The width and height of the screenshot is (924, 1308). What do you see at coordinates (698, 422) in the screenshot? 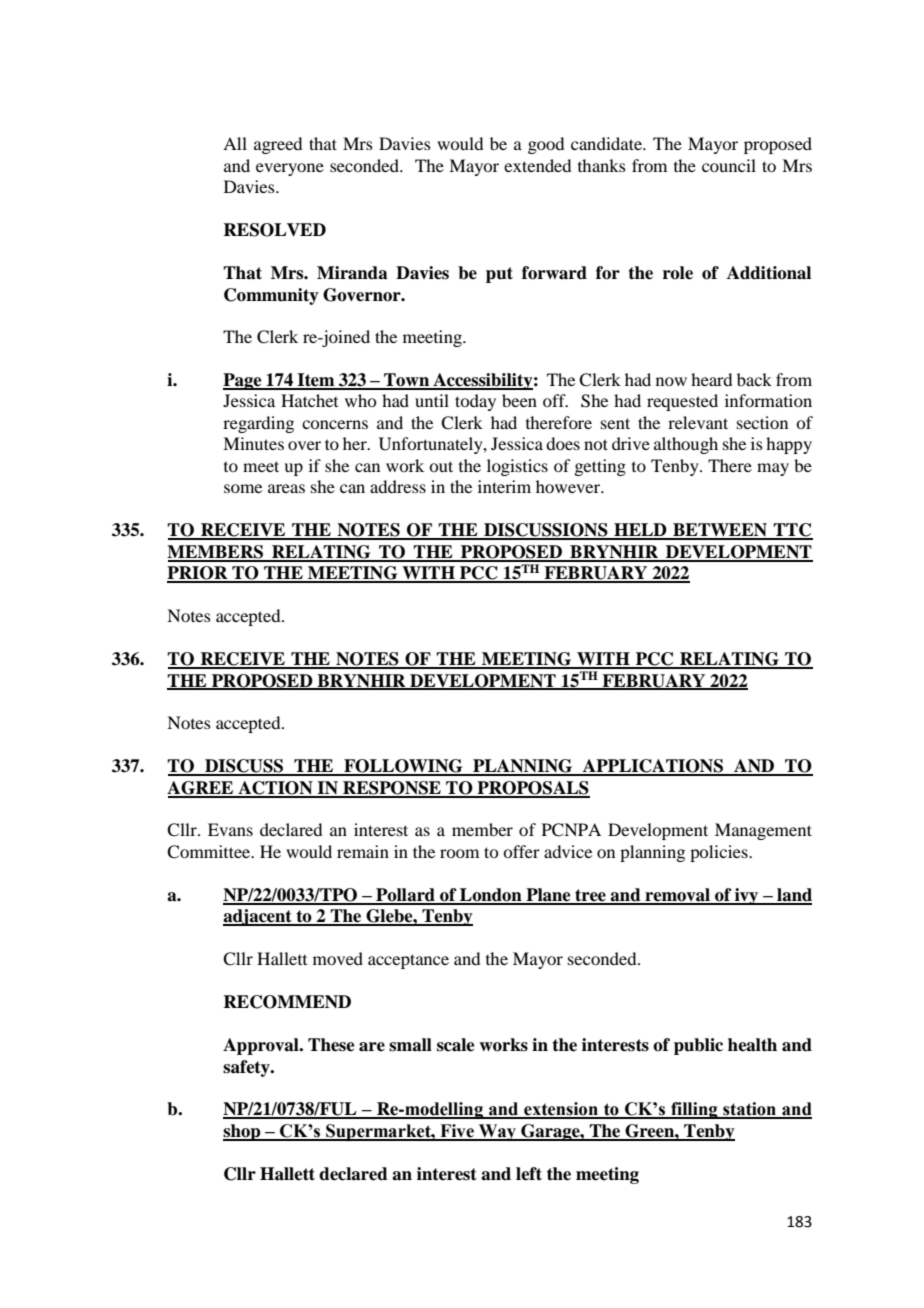
I see `relevant` at bounding box center [698, 422].
